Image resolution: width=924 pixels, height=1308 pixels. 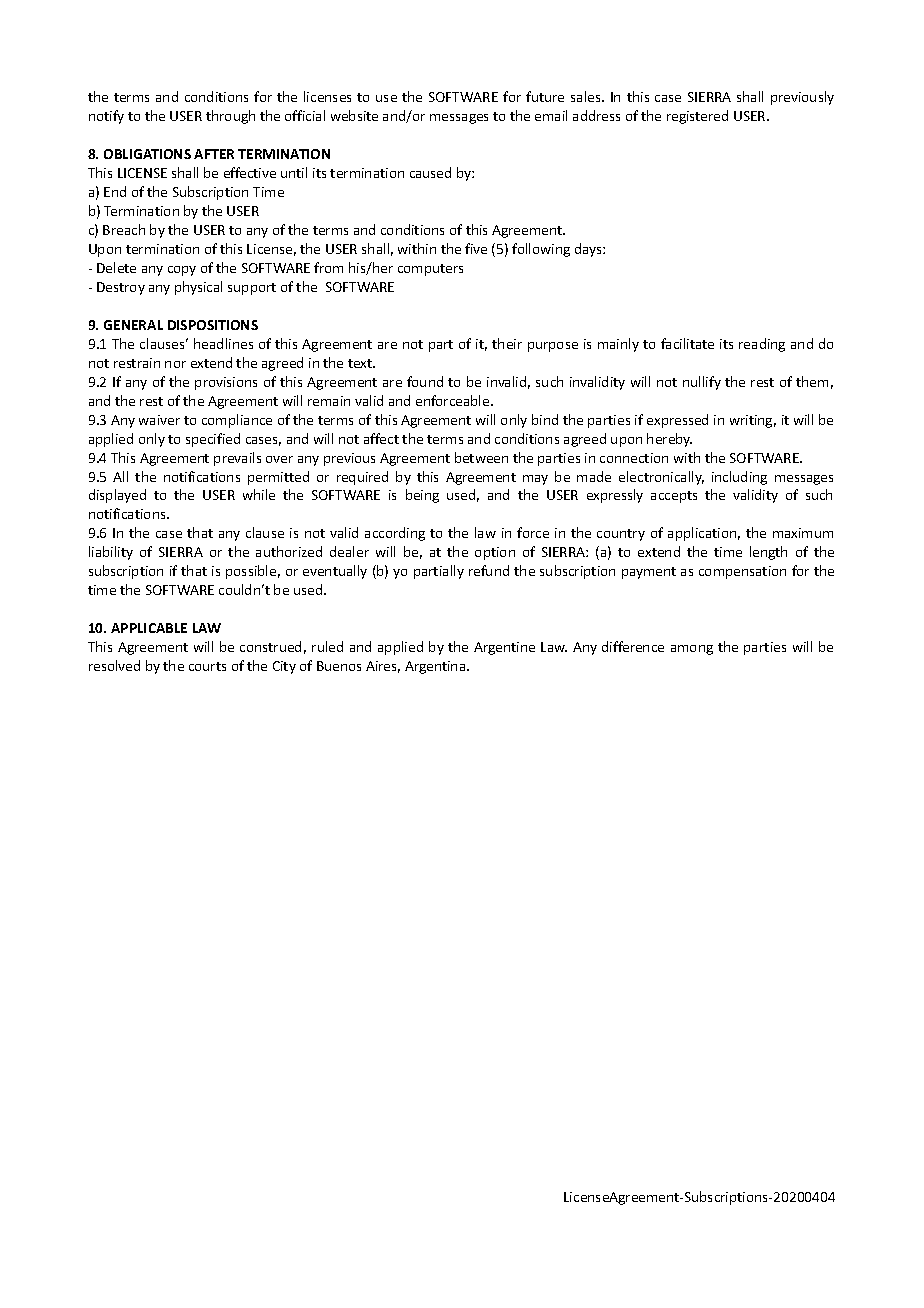 I want to click on Argentina, so click(x=436, y=667).
